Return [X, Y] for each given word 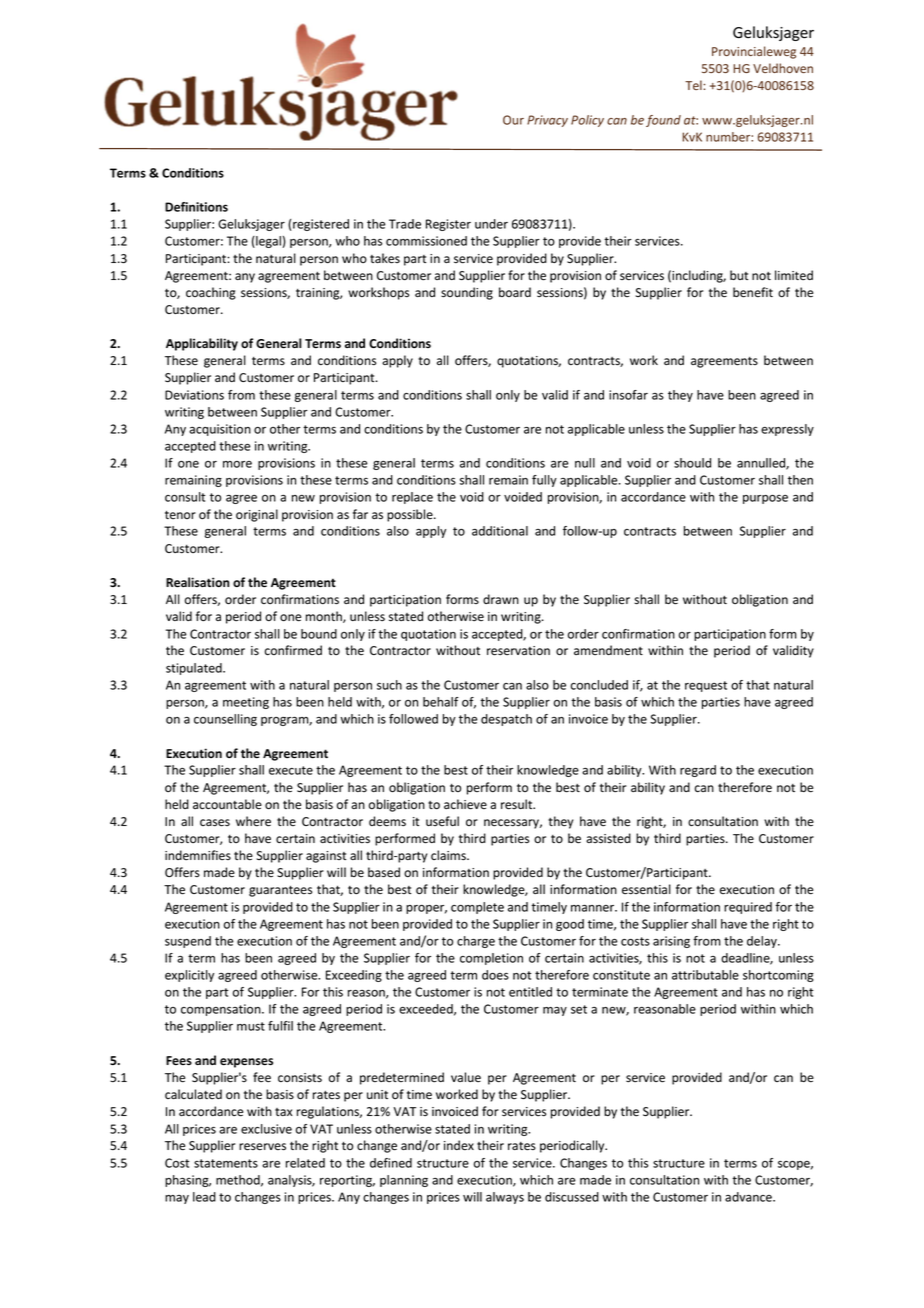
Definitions [196, 207]
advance [749, 1197]
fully [544, 481]
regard [698, 771]
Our [513, 120]
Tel [694, 85]
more [237, 464]
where [253, 821]
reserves [262, 1147]
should [692, 463]
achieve [465, 804]
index [459, 1145]
